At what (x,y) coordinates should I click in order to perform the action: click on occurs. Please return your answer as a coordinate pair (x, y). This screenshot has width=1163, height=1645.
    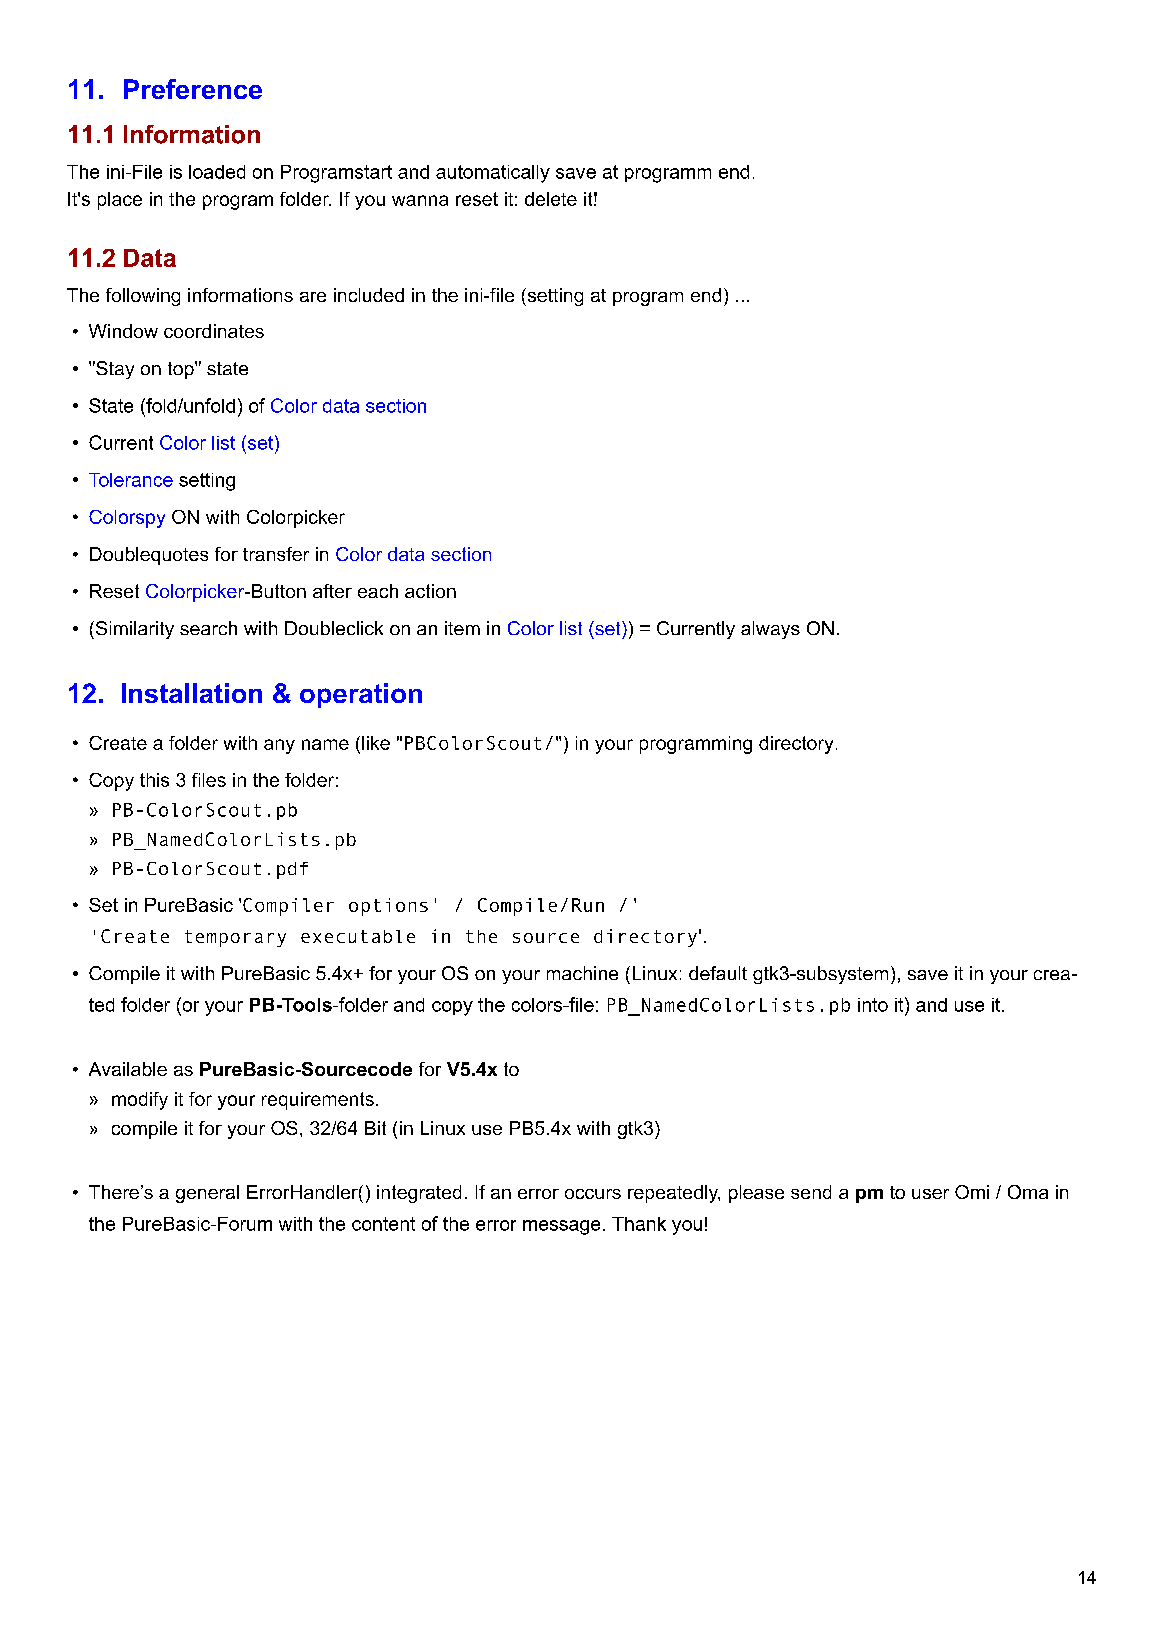
    Looking at the image, I should click on (593, 1194).
